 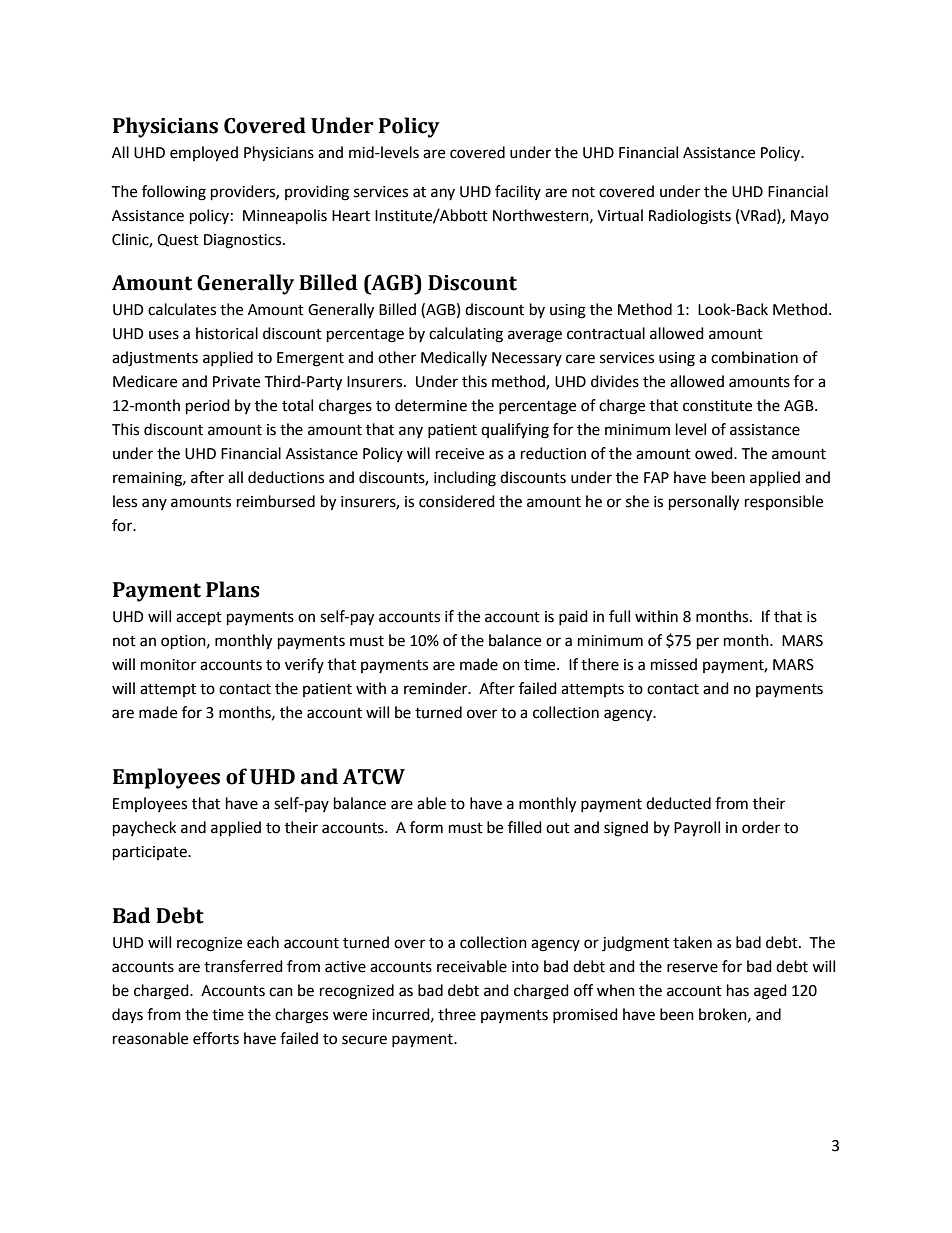 I want to click on Plans, so click(x=233, y=589).
